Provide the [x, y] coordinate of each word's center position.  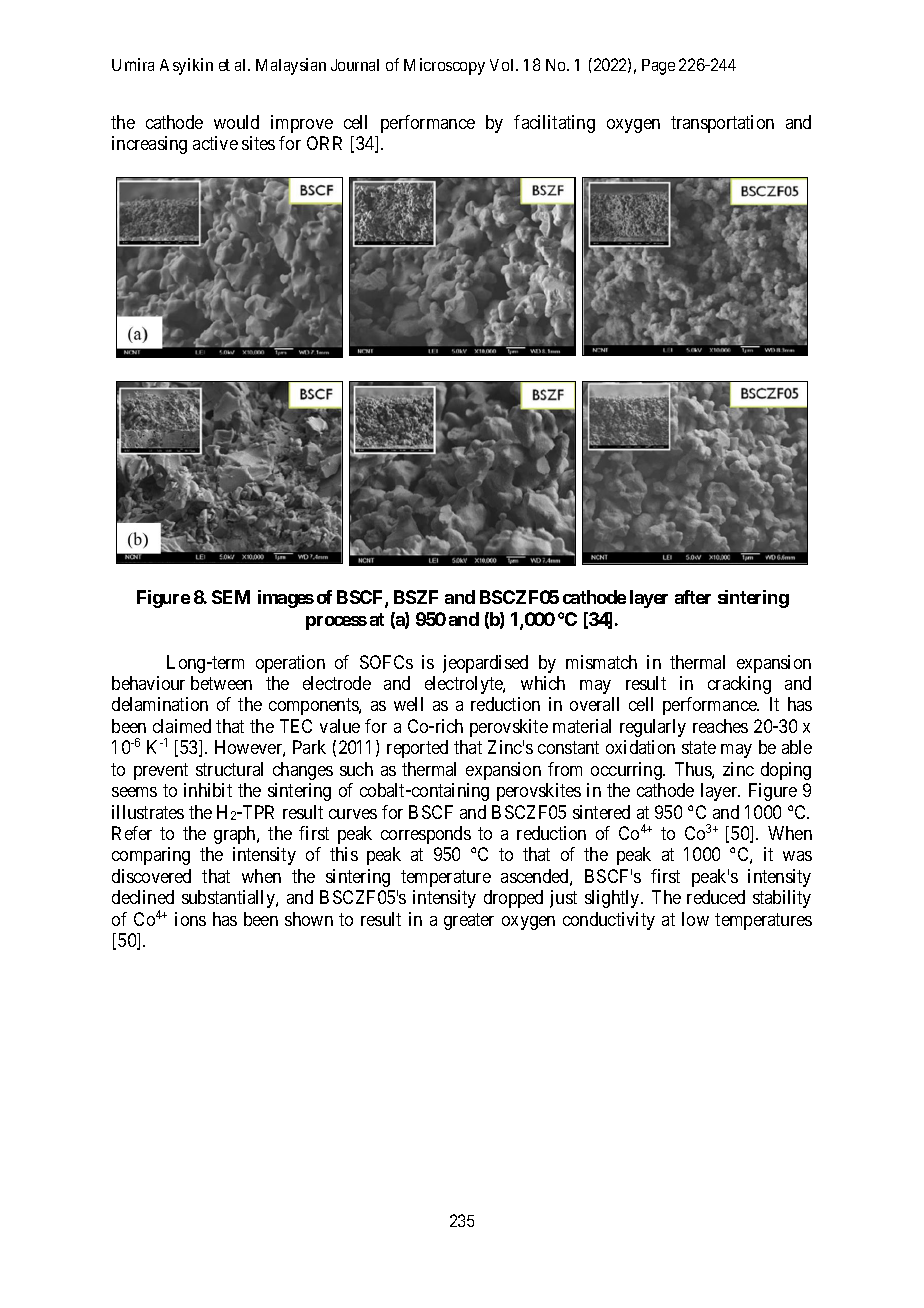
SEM [231, 597]
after [693, 597]
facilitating [554, 124]
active [215, 143]
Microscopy [444, 66]
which [543, 683]
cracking [739, 685]
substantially [229, 899]
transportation [722, 124]
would [236, 122]
